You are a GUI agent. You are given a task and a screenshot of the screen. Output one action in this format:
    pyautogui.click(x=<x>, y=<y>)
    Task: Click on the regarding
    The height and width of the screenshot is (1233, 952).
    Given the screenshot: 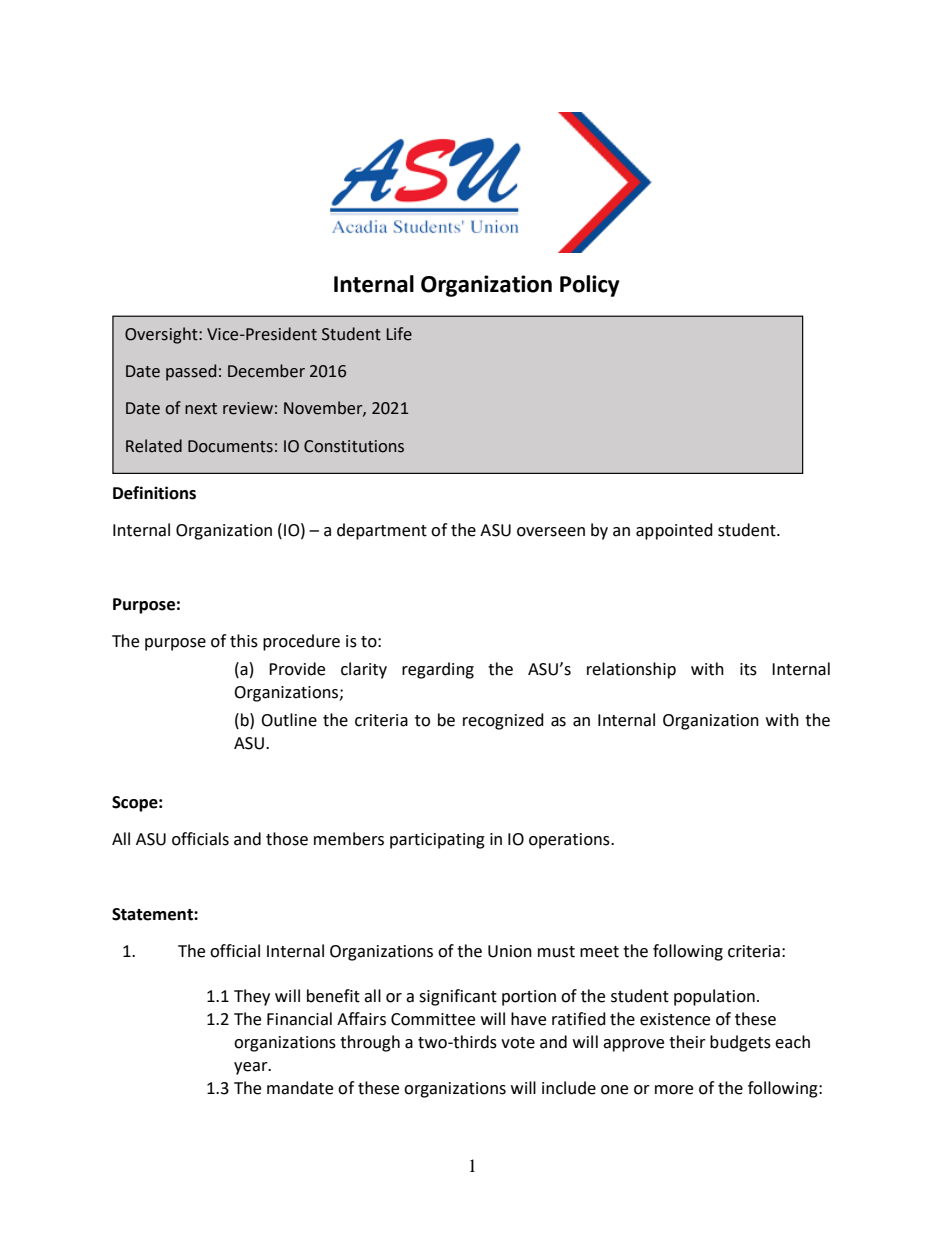 What is the action you would take?
    pyautogui.click(x=438, y=670)
